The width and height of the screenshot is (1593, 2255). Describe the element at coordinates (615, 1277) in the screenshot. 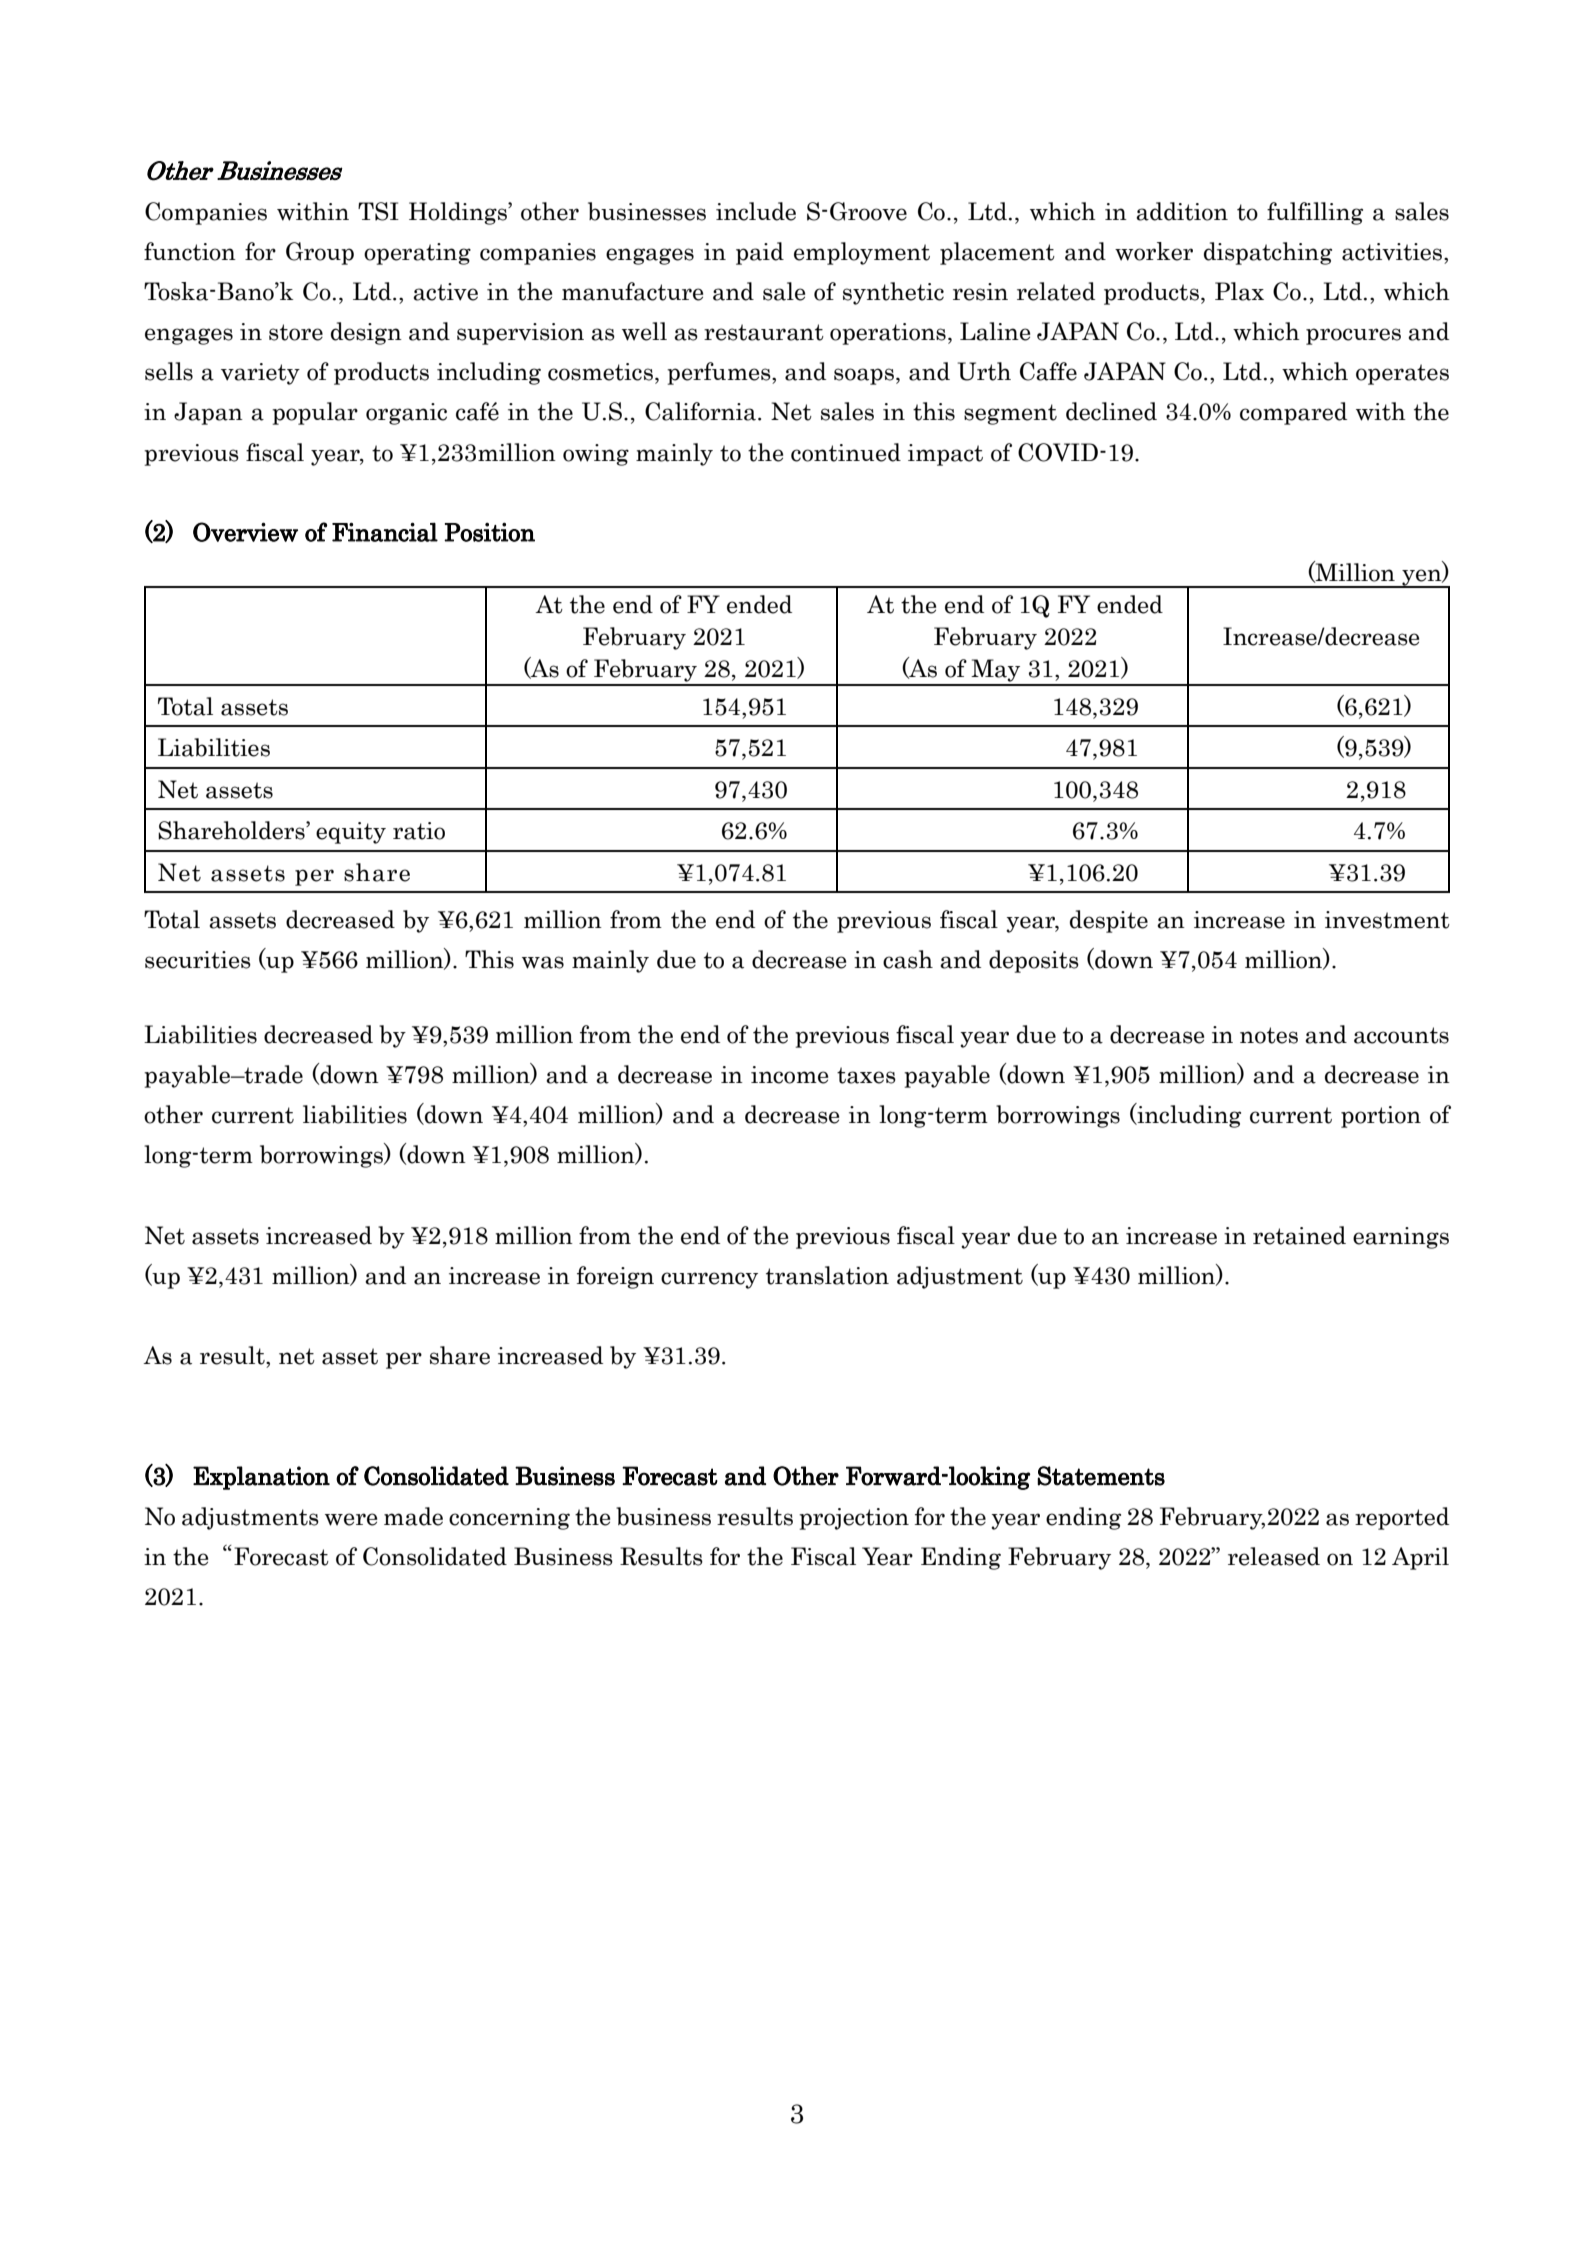

I see `foreign` at that location.
